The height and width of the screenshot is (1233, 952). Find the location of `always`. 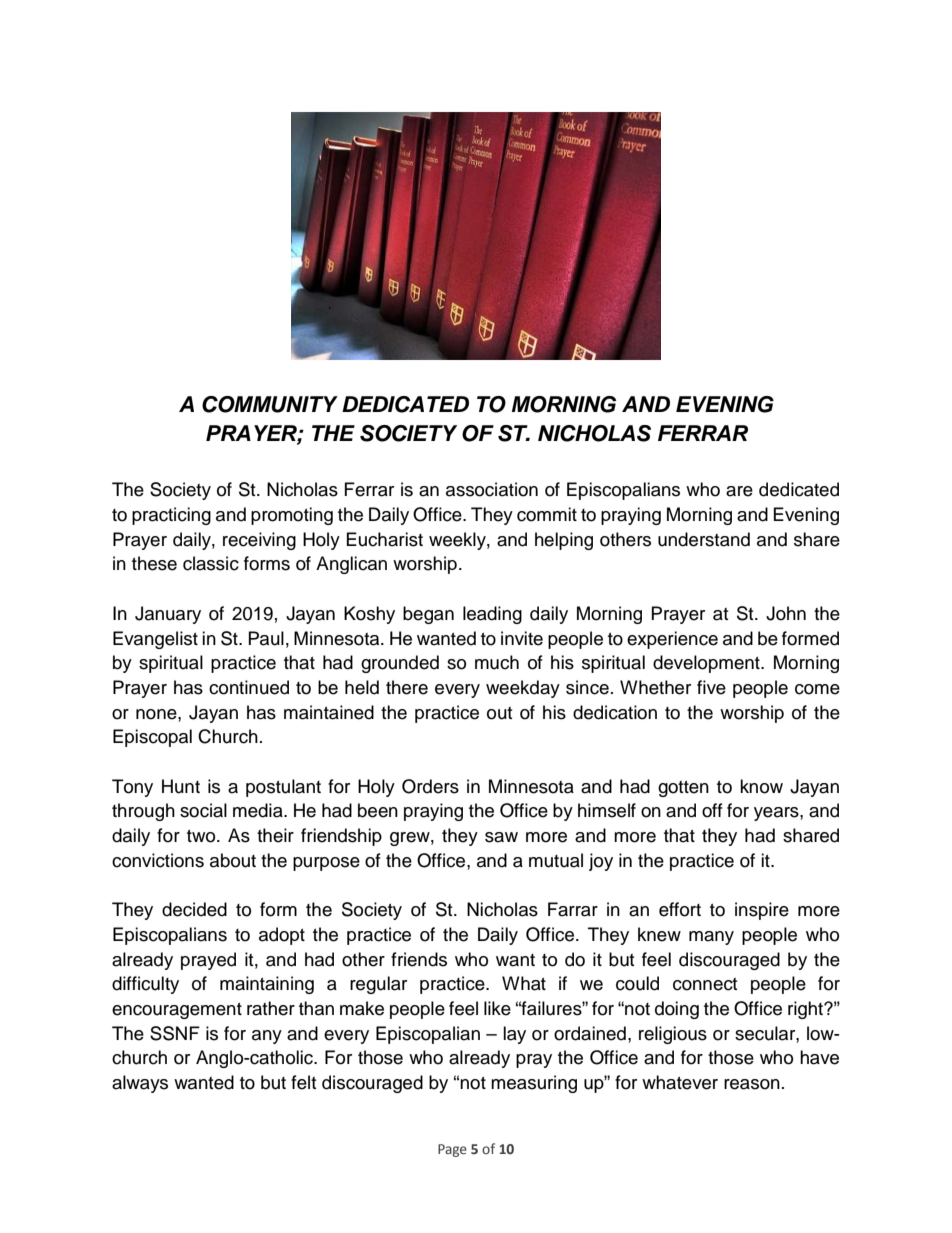

always is located at coordinates (140, 1084).
